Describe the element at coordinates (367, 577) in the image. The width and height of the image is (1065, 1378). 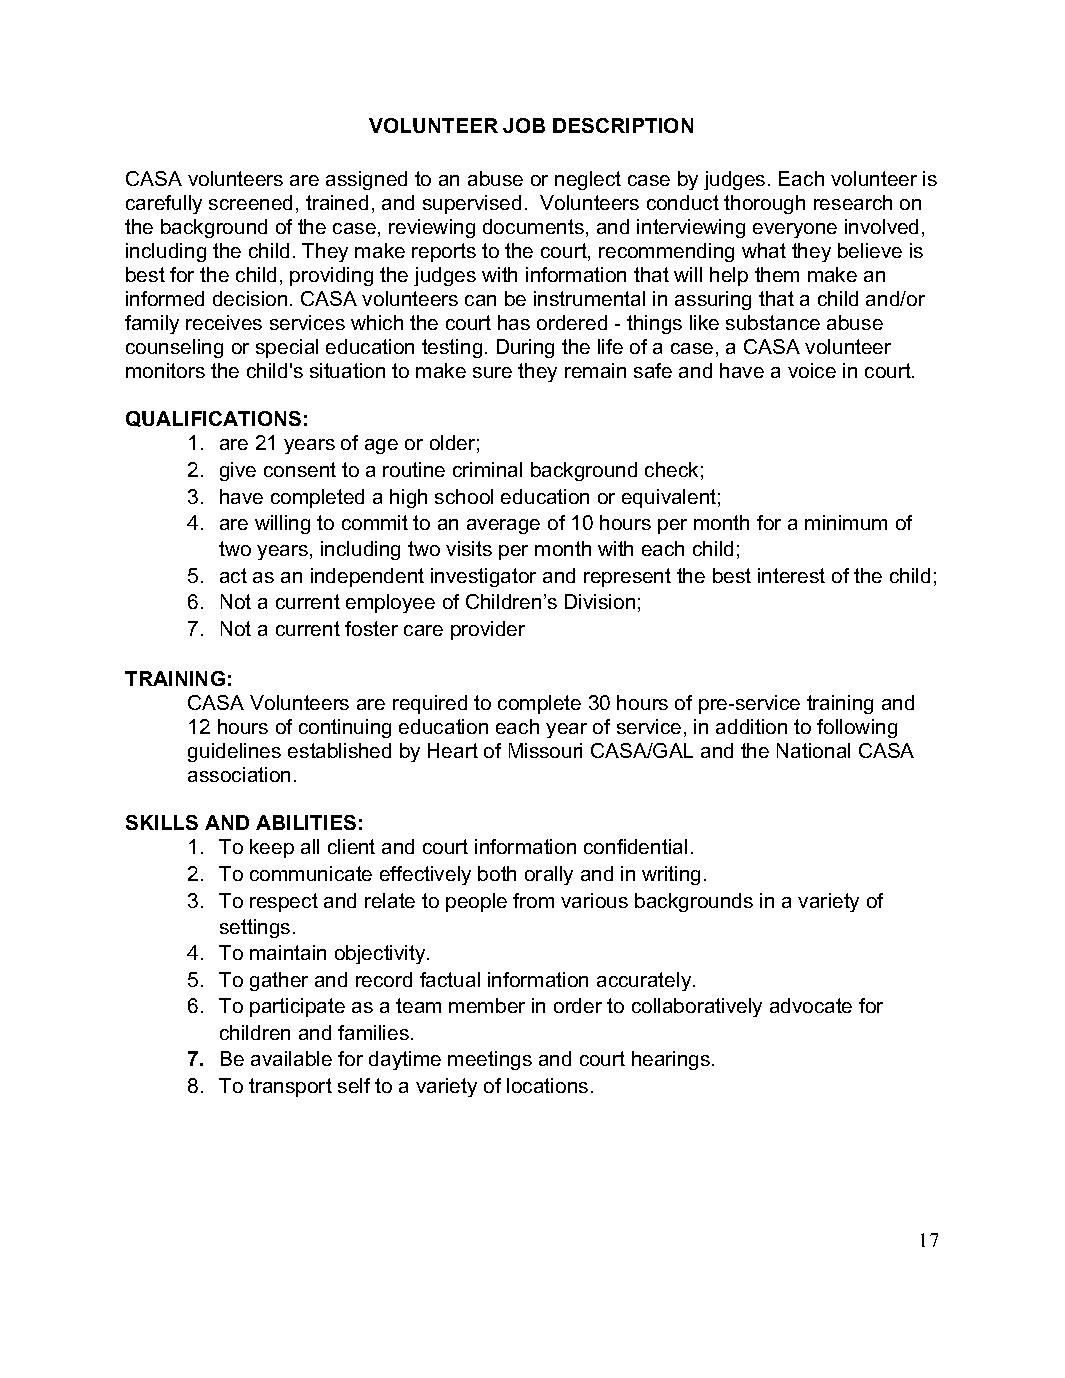
I see `independent` at that location.
